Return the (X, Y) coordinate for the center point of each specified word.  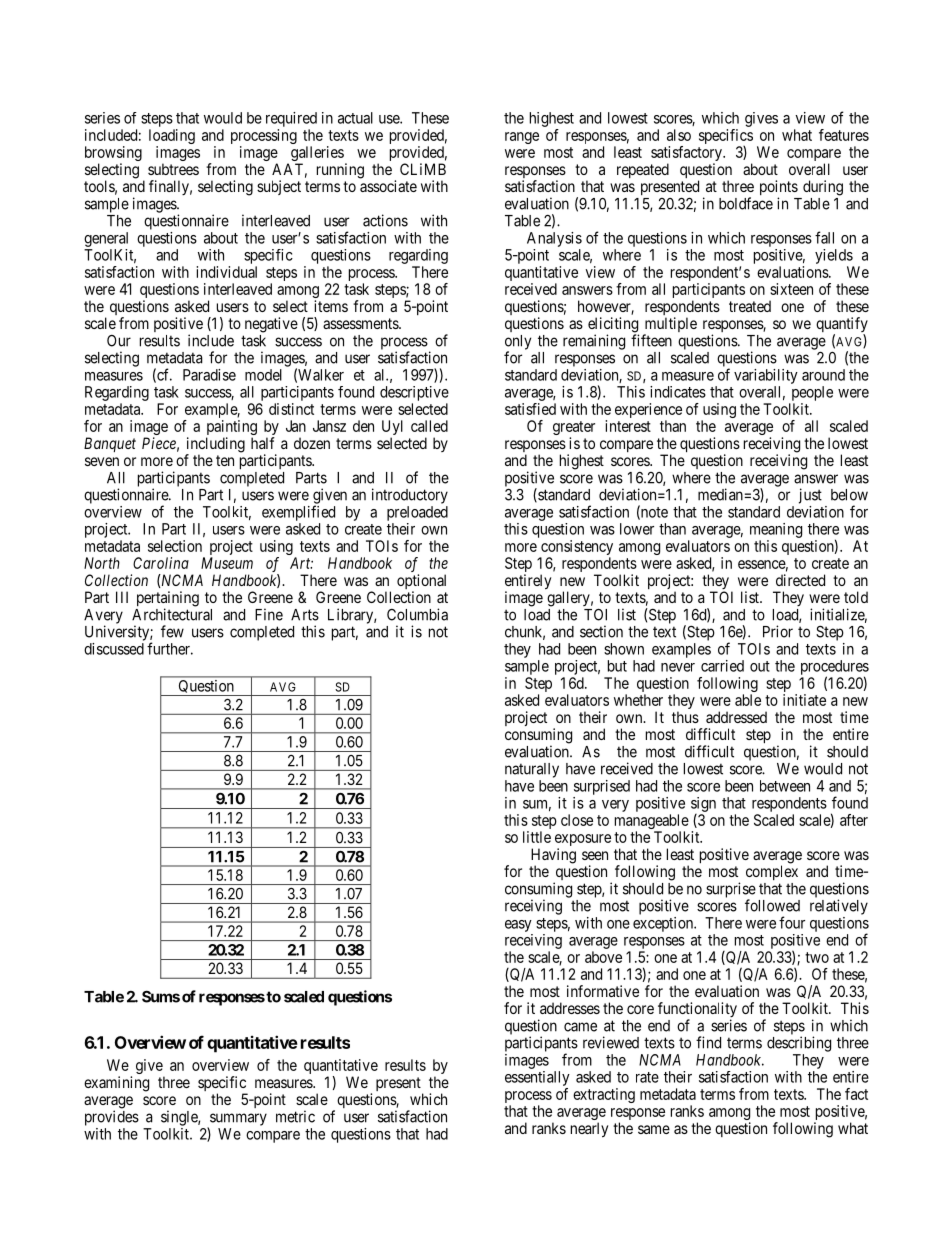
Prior (778, 631)
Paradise (209, 375)
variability (766, 376)
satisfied (530, 409)
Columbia (417, 614)
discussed (114, 649)
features (844, 135)
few (172, 631)
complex (772, 872)
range (522, 138)
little (537, 837)
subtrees (173, 169)
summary (237, 1120)
